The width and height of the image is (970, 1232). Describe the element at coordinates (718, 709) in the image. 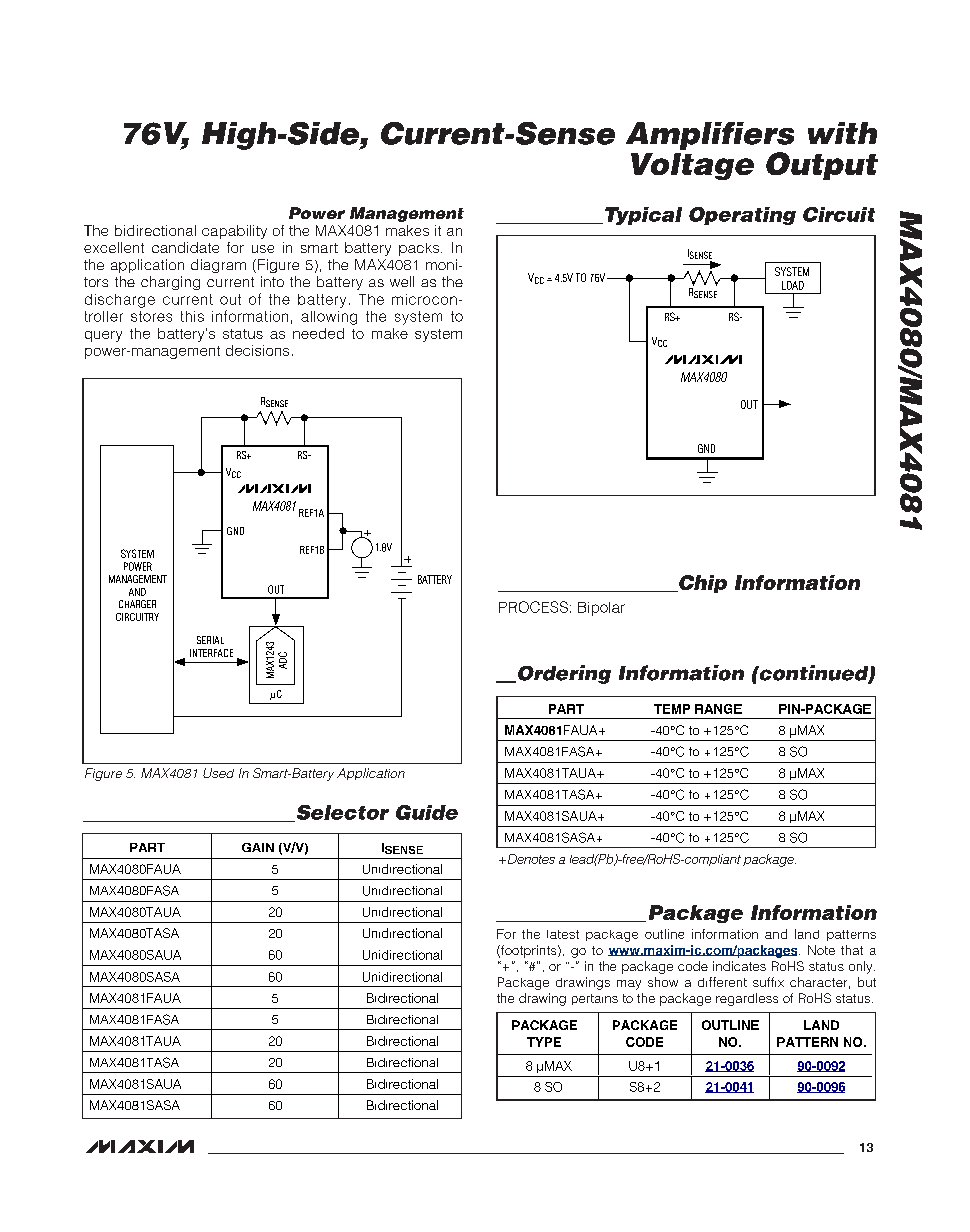

I see `RANGE` at that location.
